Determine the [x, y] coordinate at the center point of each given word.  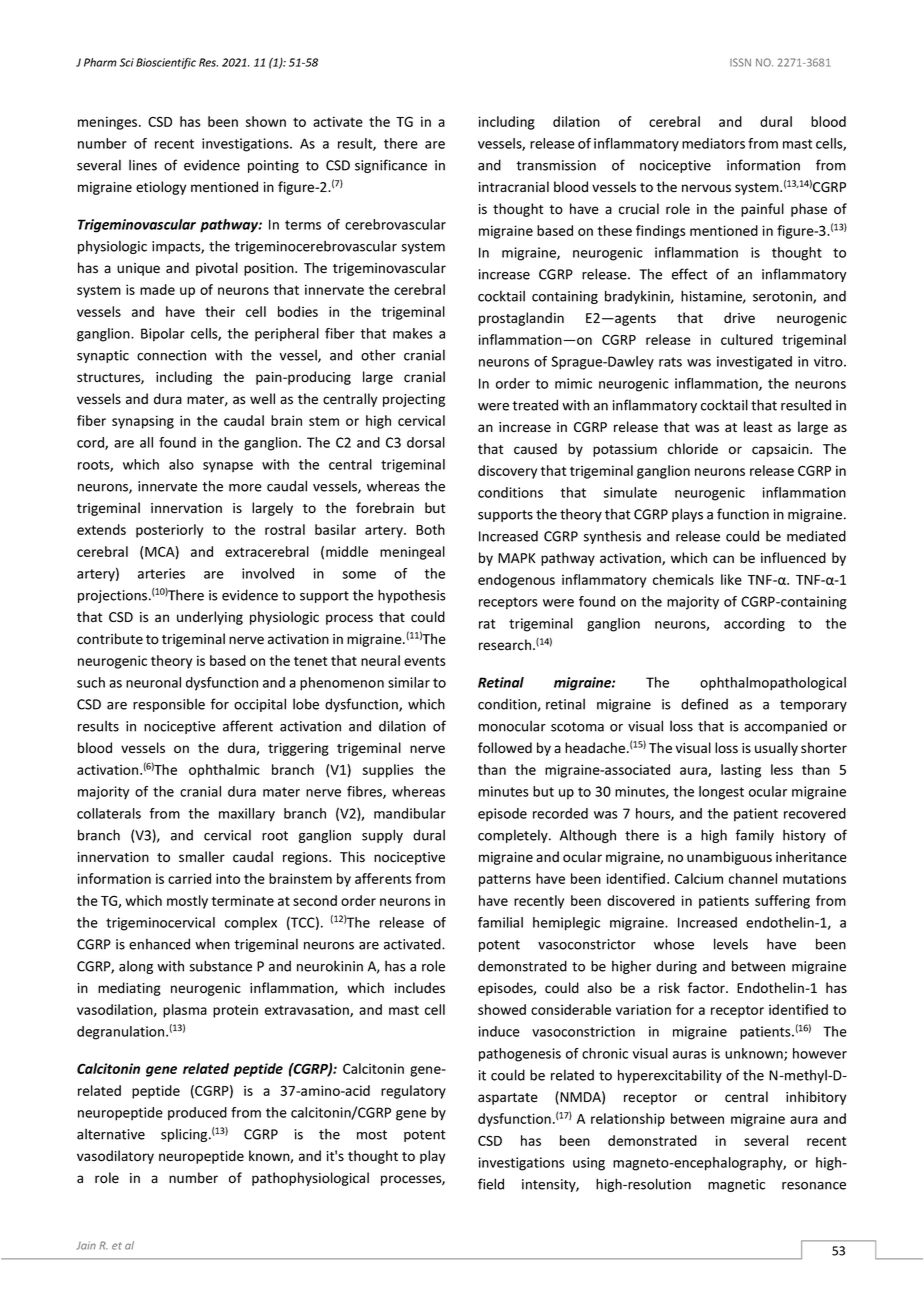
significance [391, 166]
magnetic [736, 1185]
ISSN [740, 62]
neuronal [153, 682]
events [425, 661]
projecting [414, 400]
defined [704, 704]
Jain [86, 1245]
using [589, 1164]
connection [171, 355]
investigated [754, 363]
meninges [109, 123]
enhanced [159, 944]
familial [500, 922]
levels [731, 944]
